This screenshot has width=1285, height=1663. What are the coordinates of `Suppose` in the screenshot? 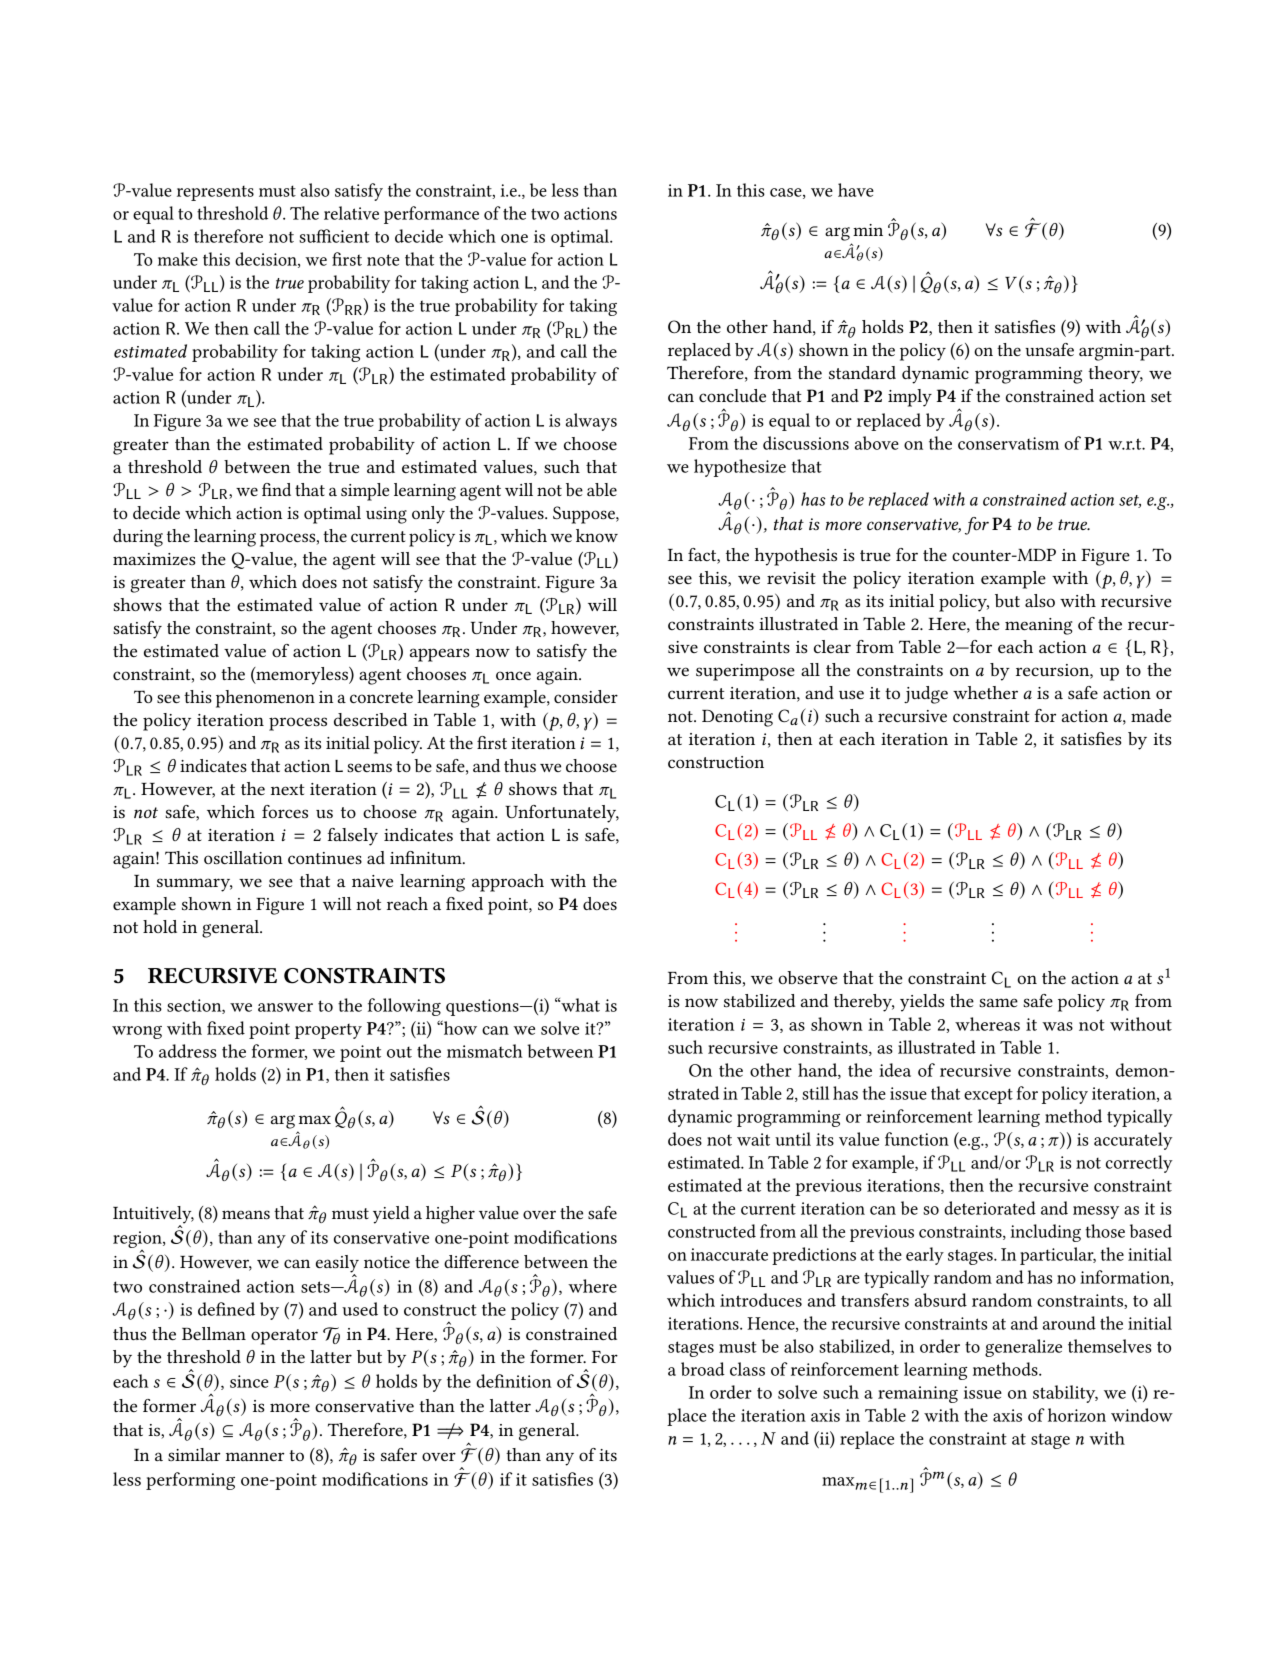 It's located at (585, 515).
